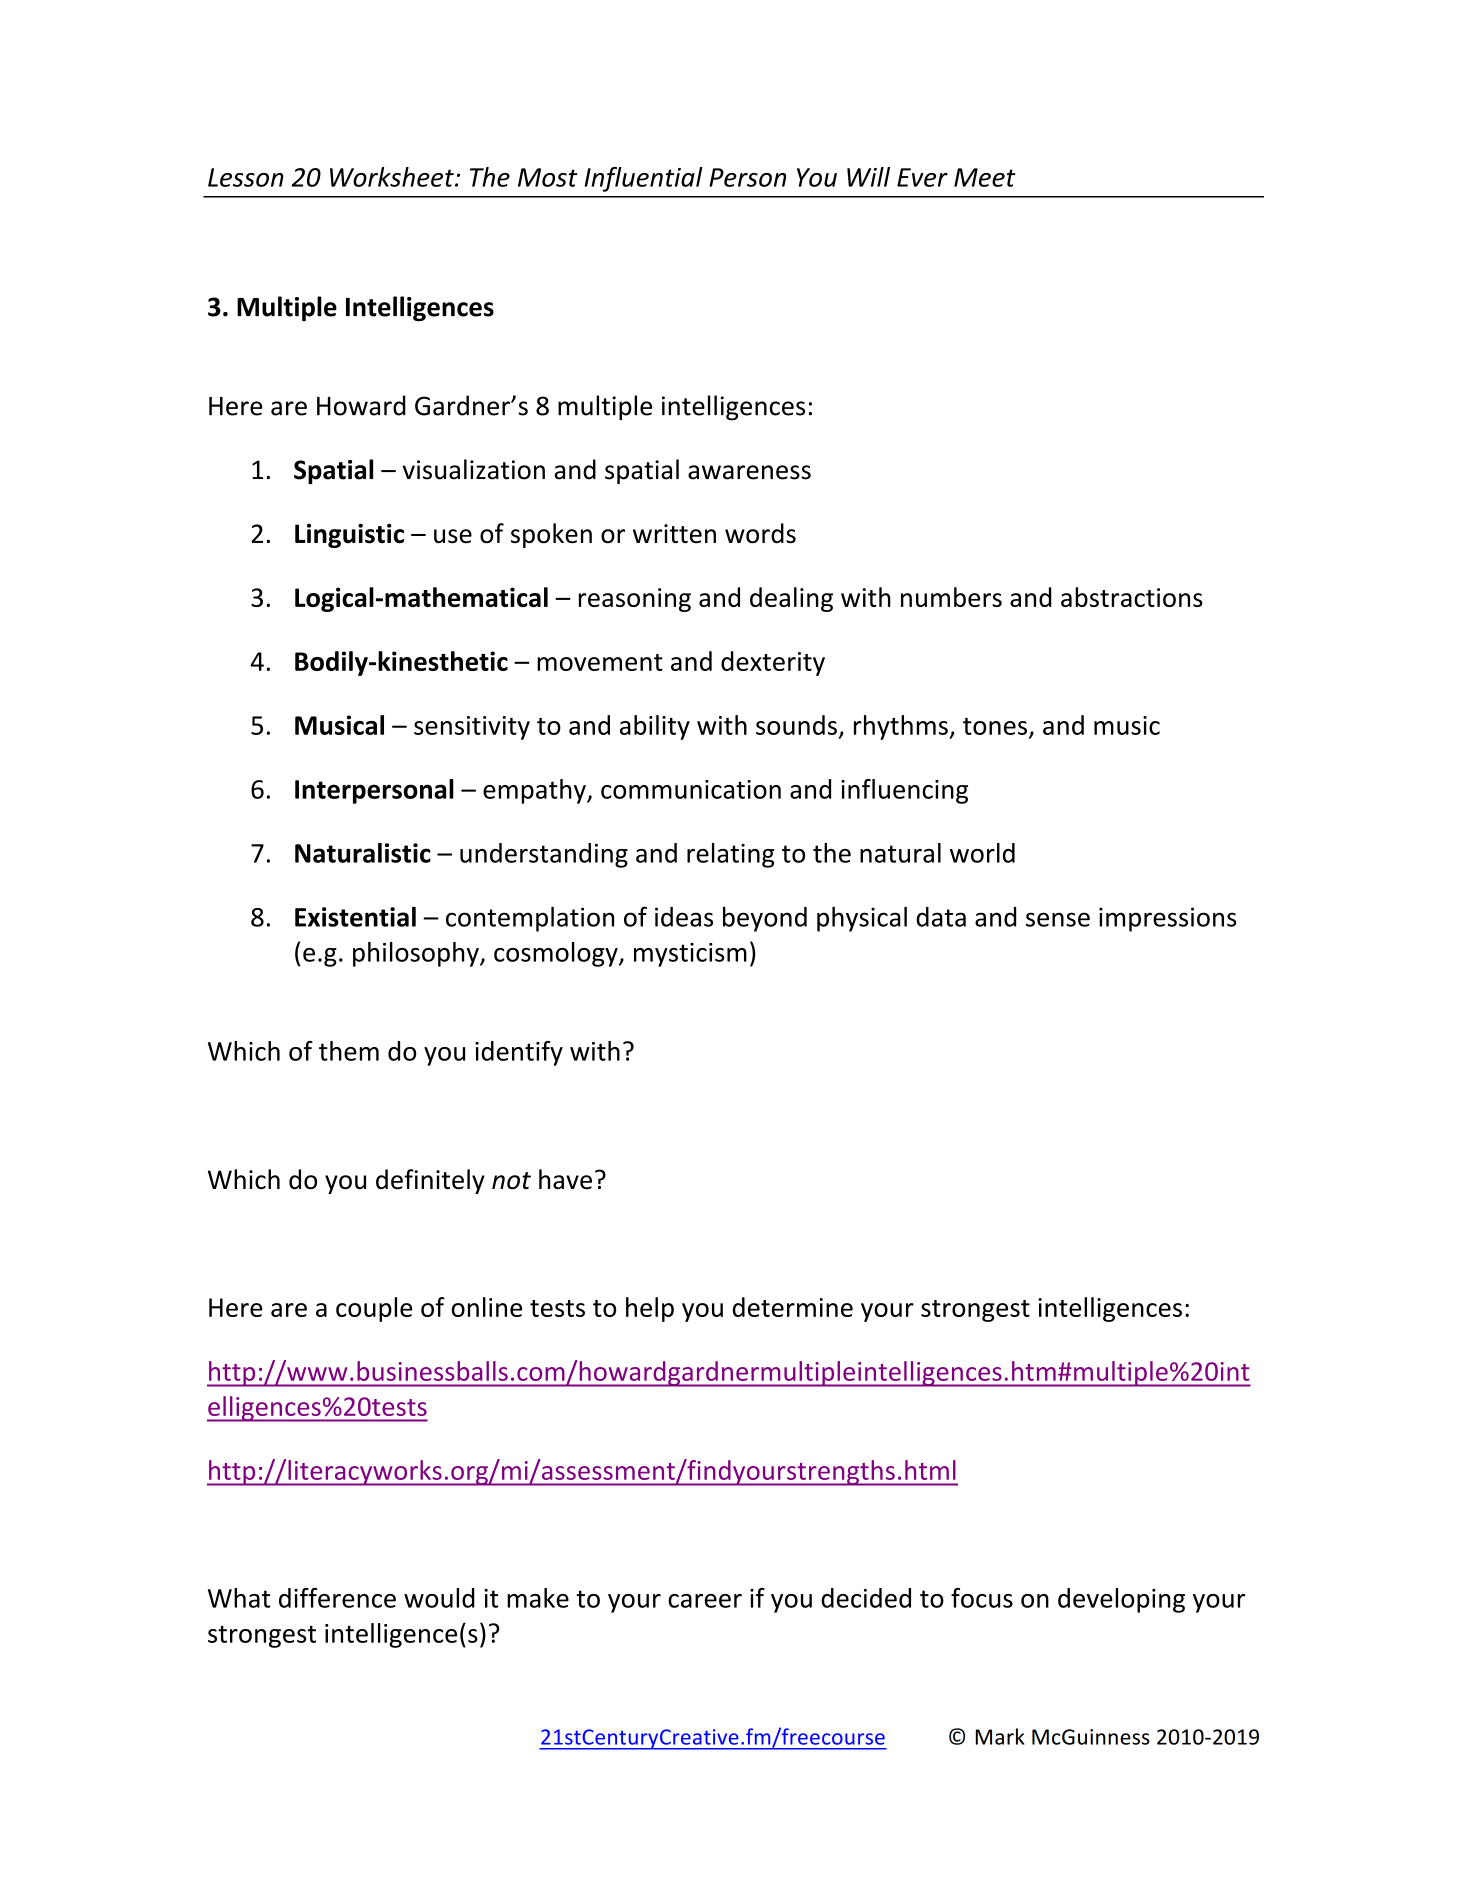 The width and height of the screenshot is (1468, 1900). Describe the element at coordinates (982, 1598) in the screenshot. I see `focus` at that location.
